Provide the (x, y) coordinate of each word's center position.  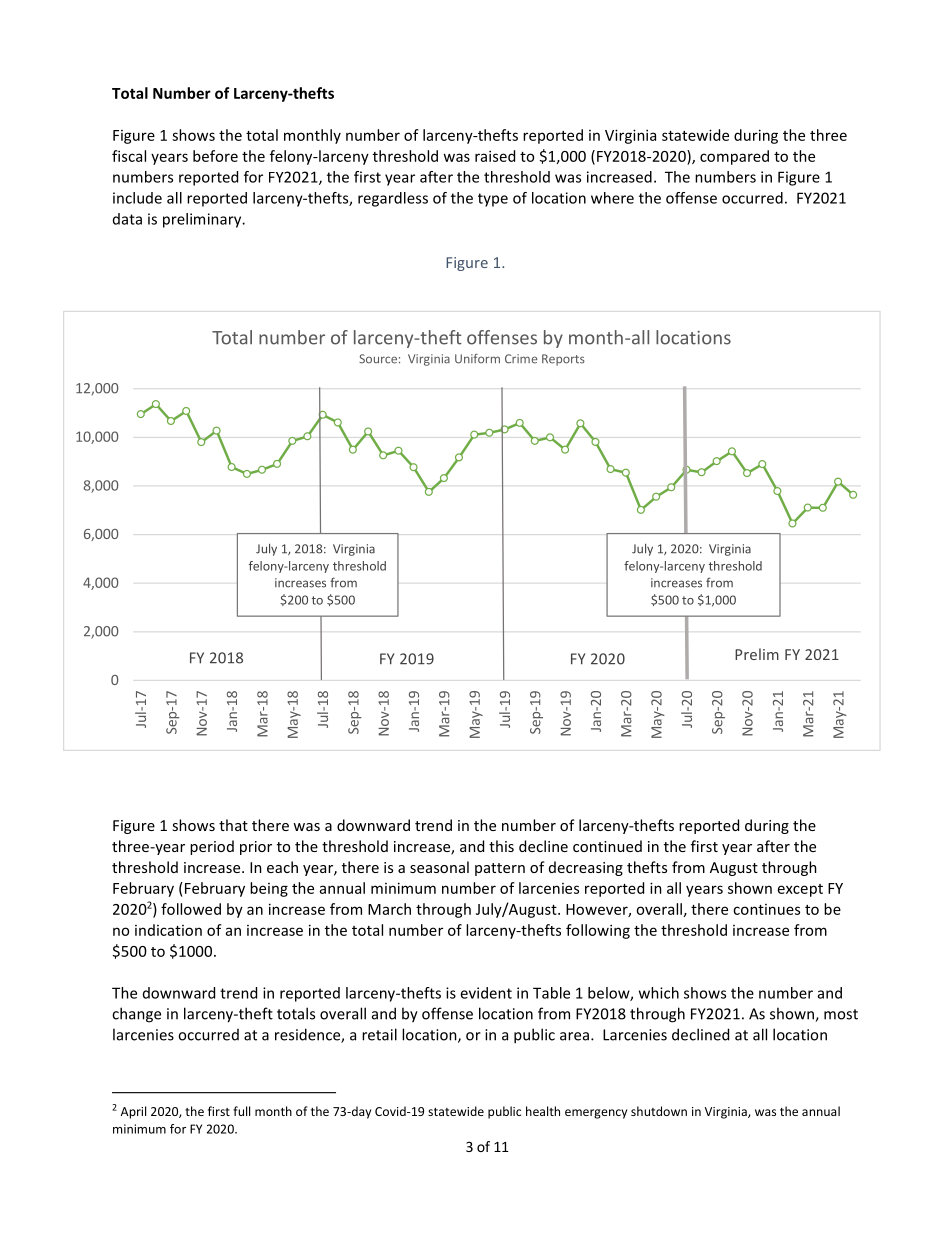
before (215, 156)
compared (734, 157)
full (241, 1111)
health (543, 1111)
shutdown (659, 1111)
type (493, 200)
